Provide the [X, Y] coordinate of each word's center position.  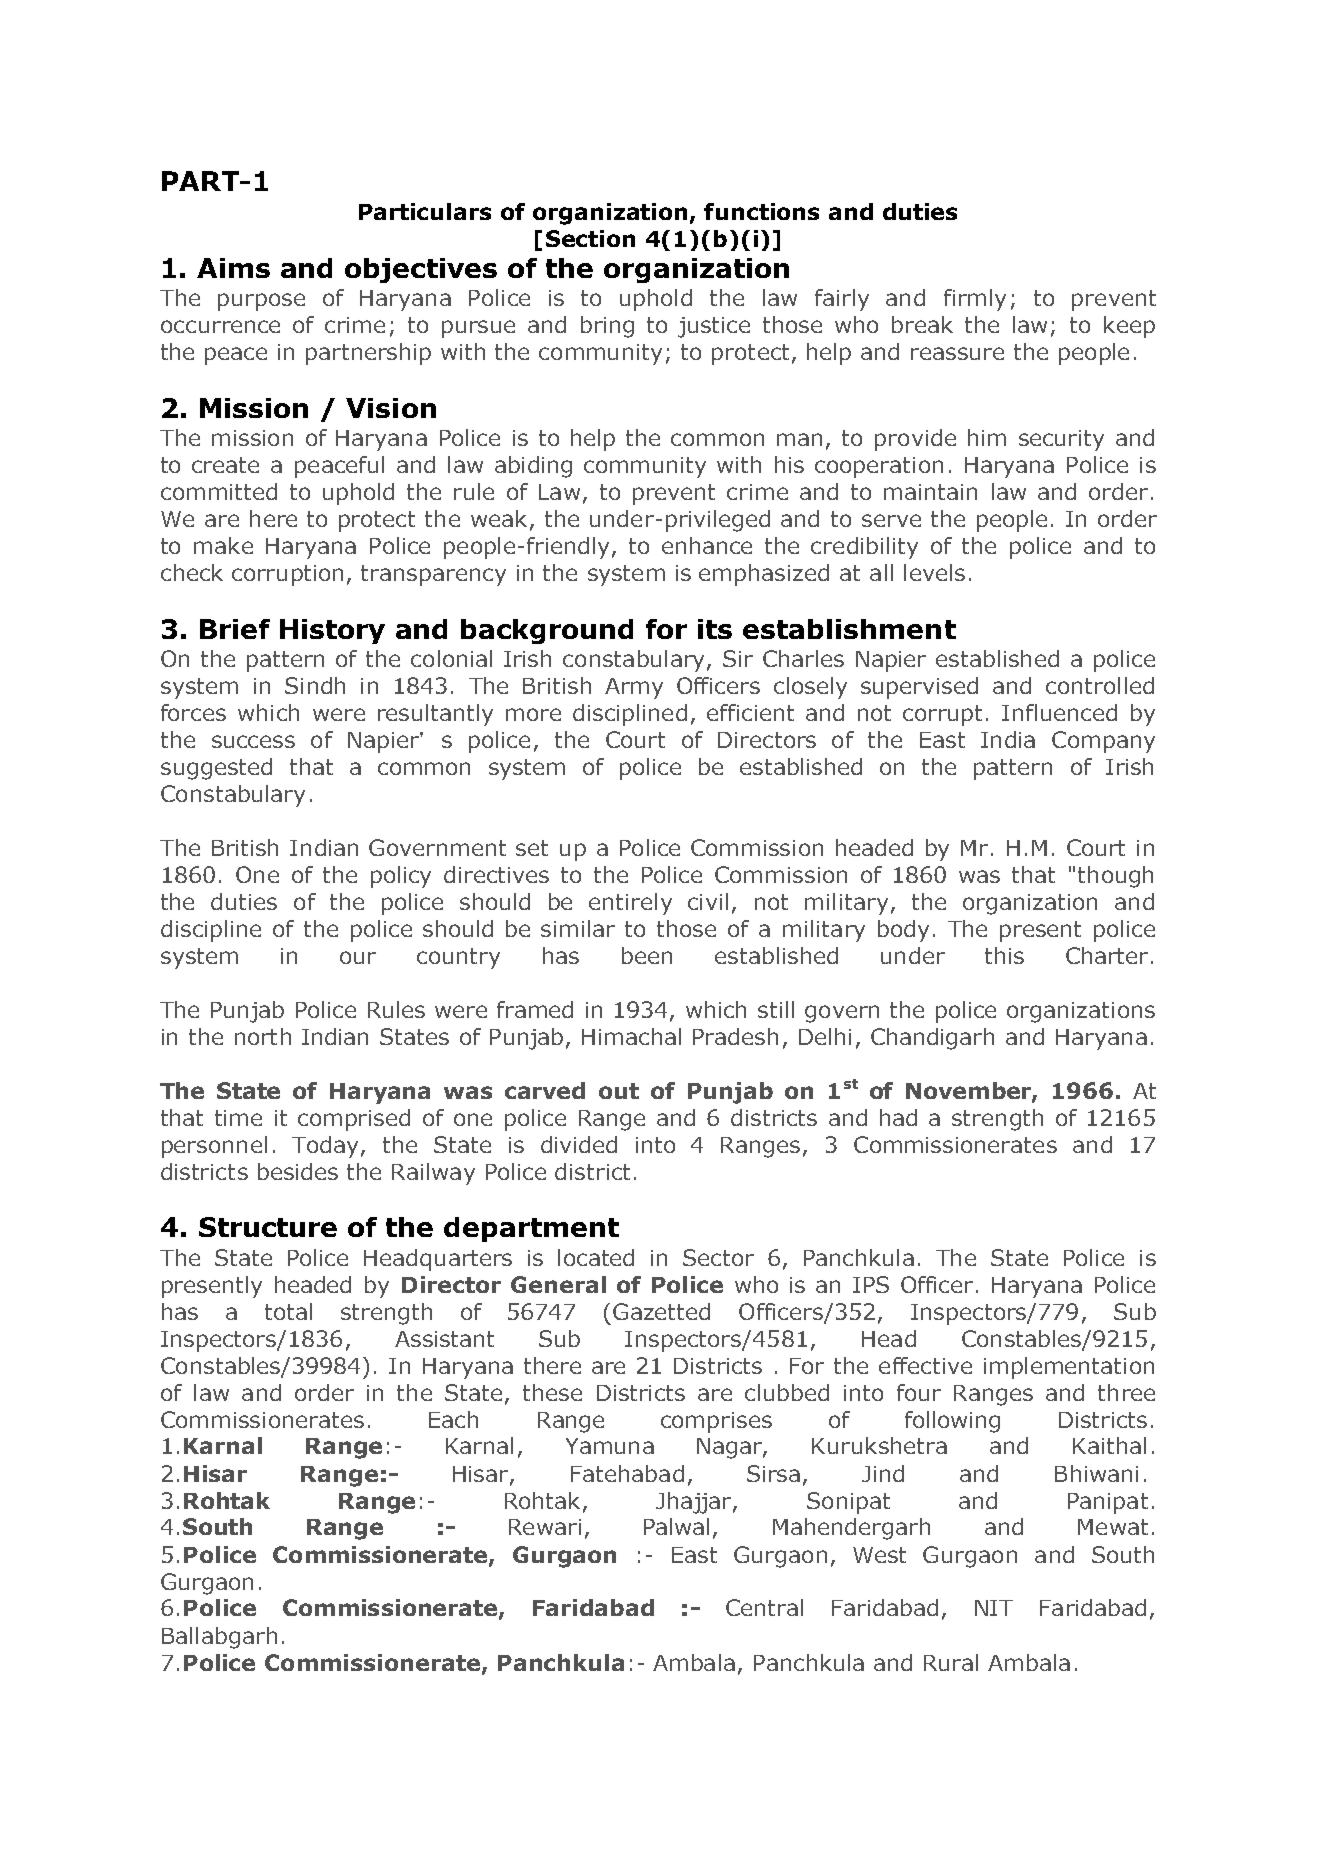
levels [934, 572]
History [332, 631]
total [288, 1311]
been [647, 955]
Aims [233, 268]
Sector [718, 1257]
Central [764, 1607]
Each [453, 1419]
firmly [975, 300]
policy [401, 877]
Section [590, 238]
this [1004, 955]
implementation [1069, 1368]
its [715, 629]
